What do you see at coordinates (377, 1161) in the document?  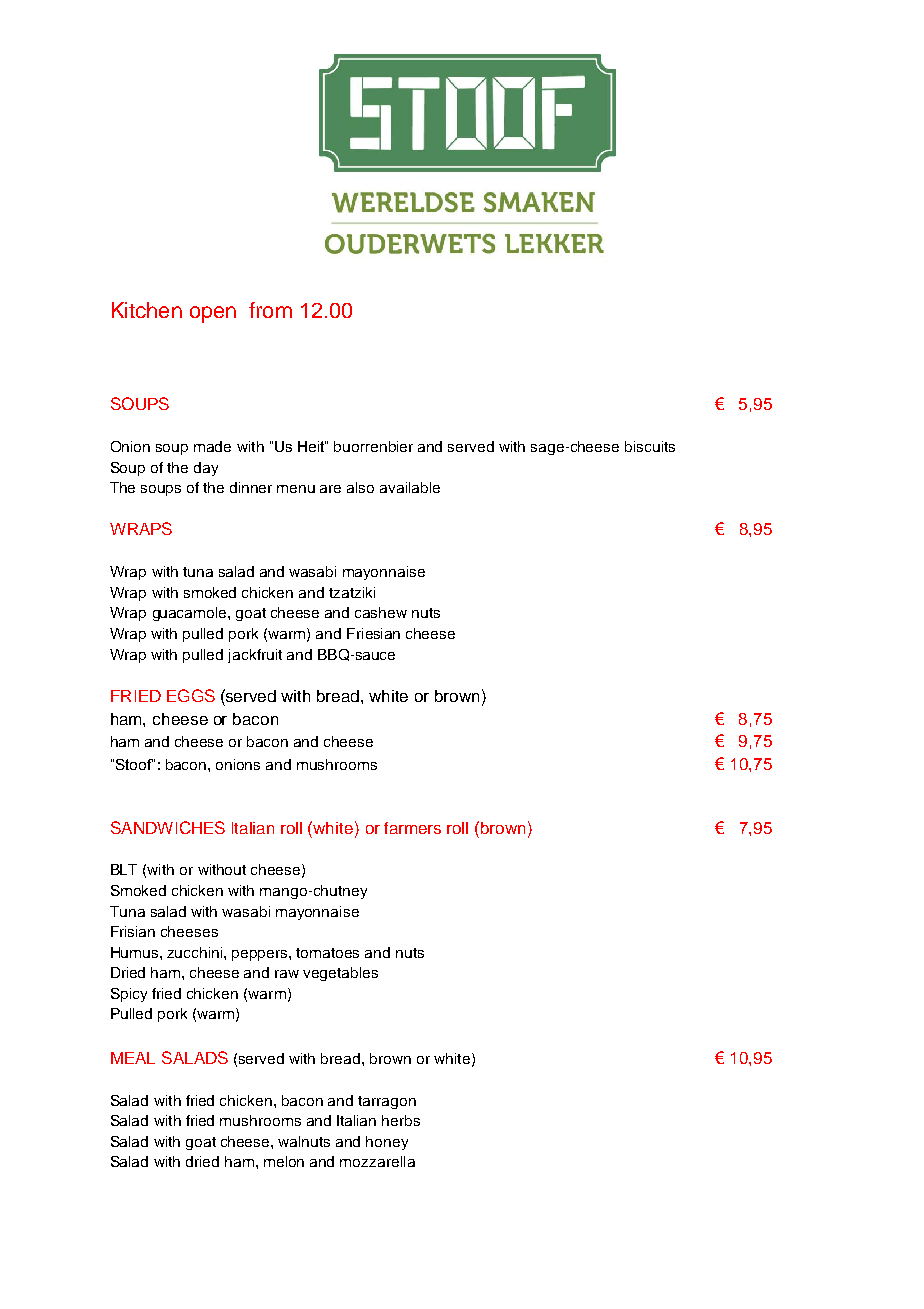 I see `mozzarella` at bounding box center [377, 1161].
